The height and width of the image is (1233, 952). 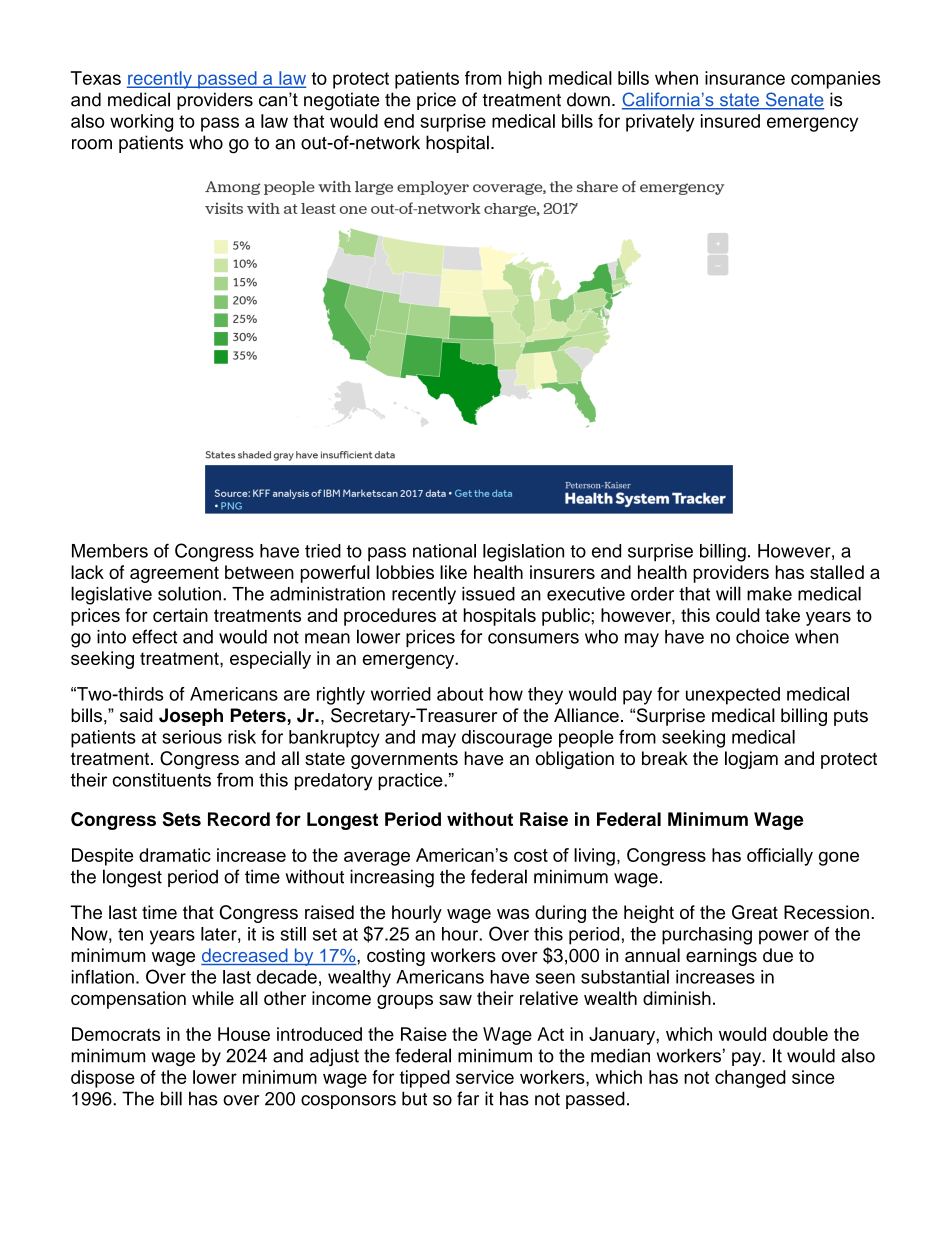 I want to click on officially, so click(x=780, y=857).
